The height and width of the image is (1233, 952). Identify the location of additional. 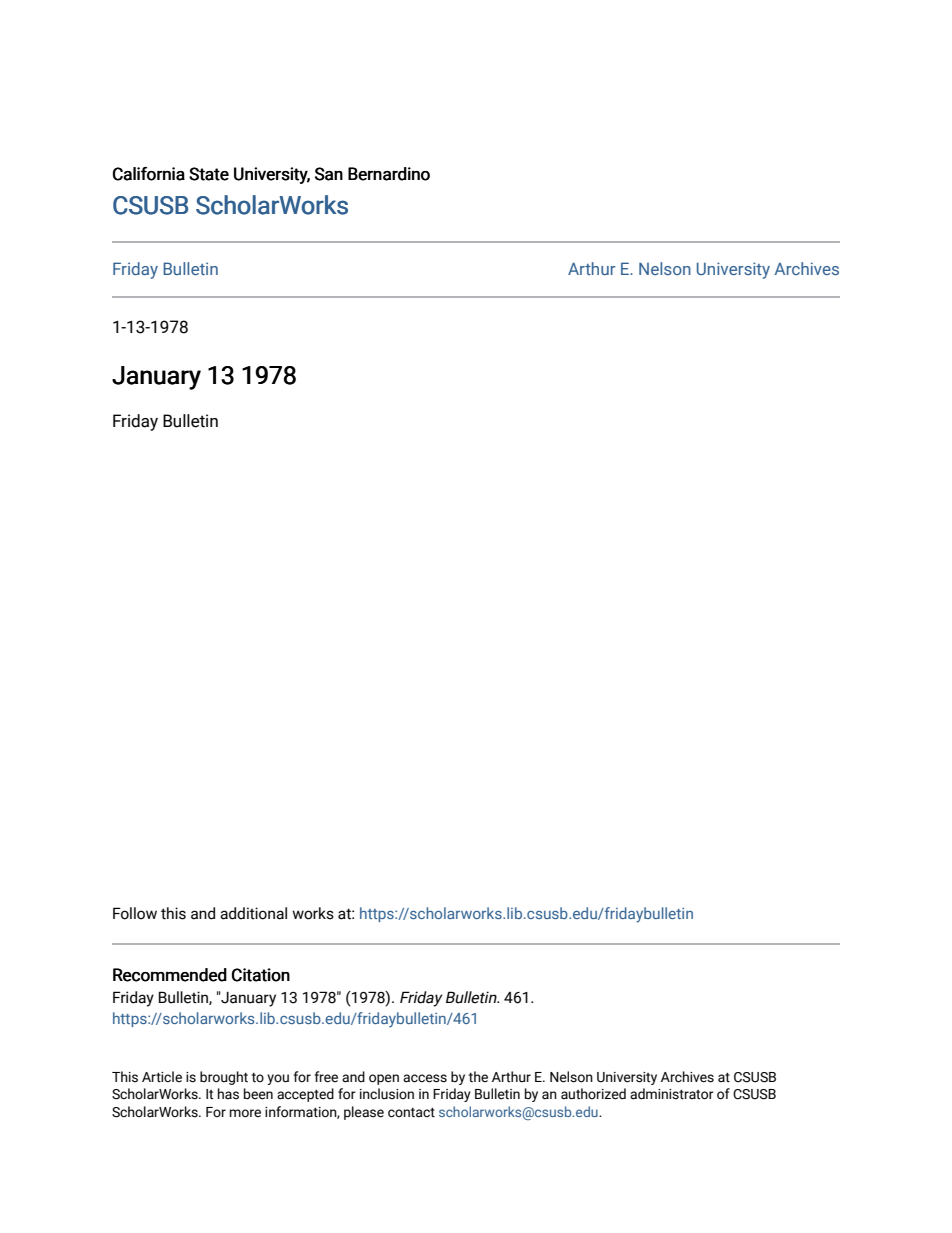
(253, 913).
